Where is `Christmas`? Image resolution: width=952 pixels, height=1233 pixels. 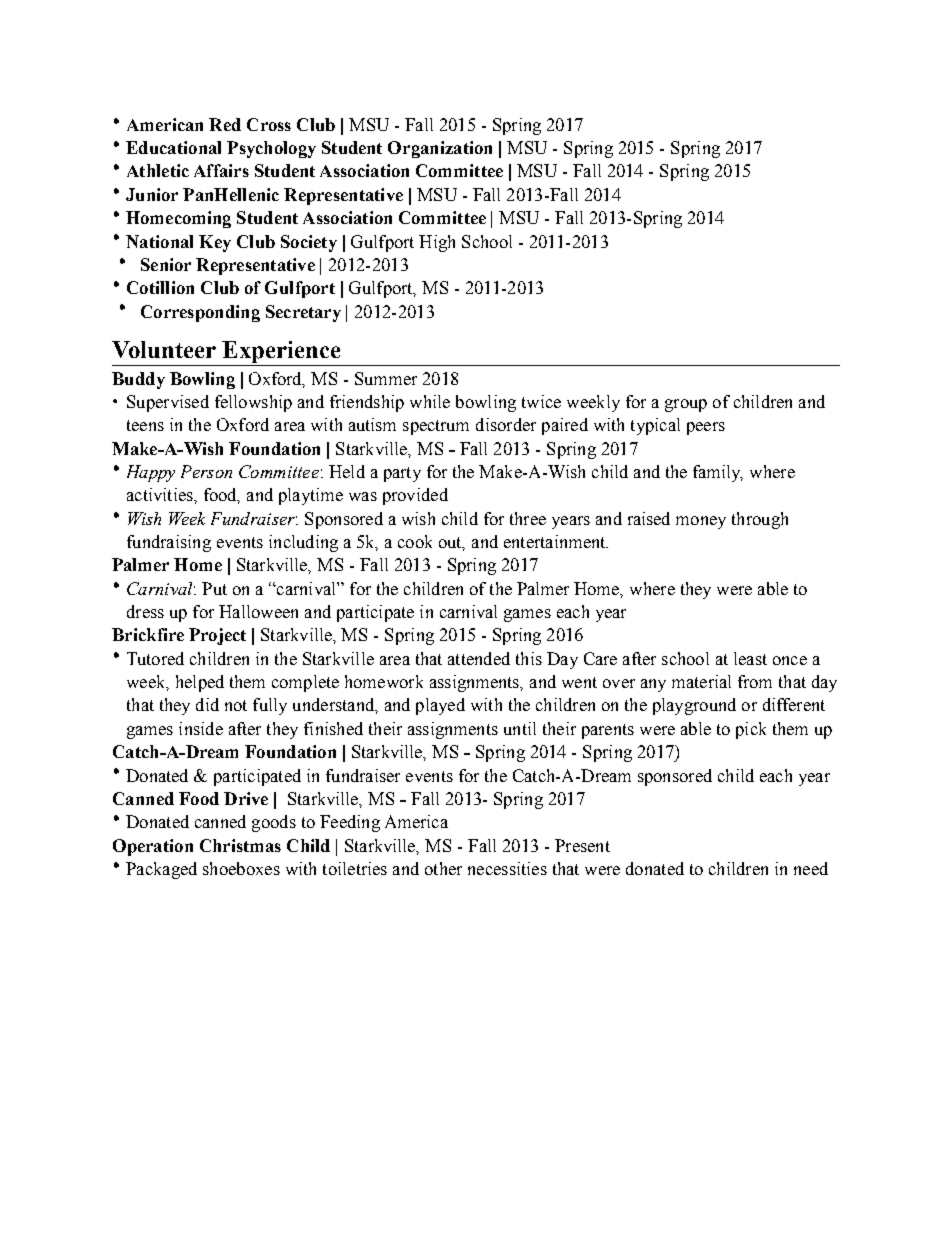 Christmas is located at coordinates (240, 845).
